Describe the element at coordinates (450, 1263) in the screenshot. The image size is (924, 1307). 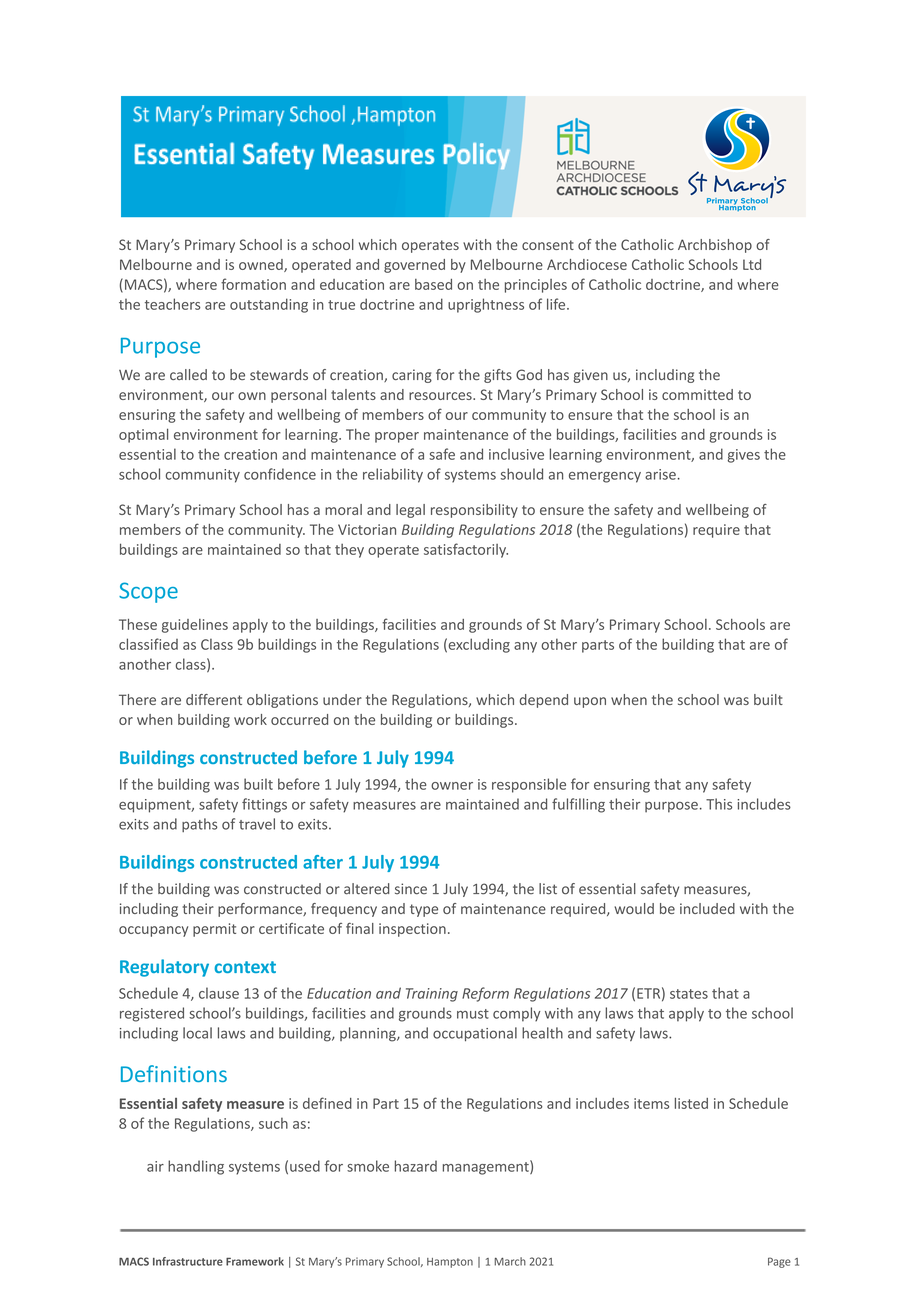
I see `Hampton` at that location.
